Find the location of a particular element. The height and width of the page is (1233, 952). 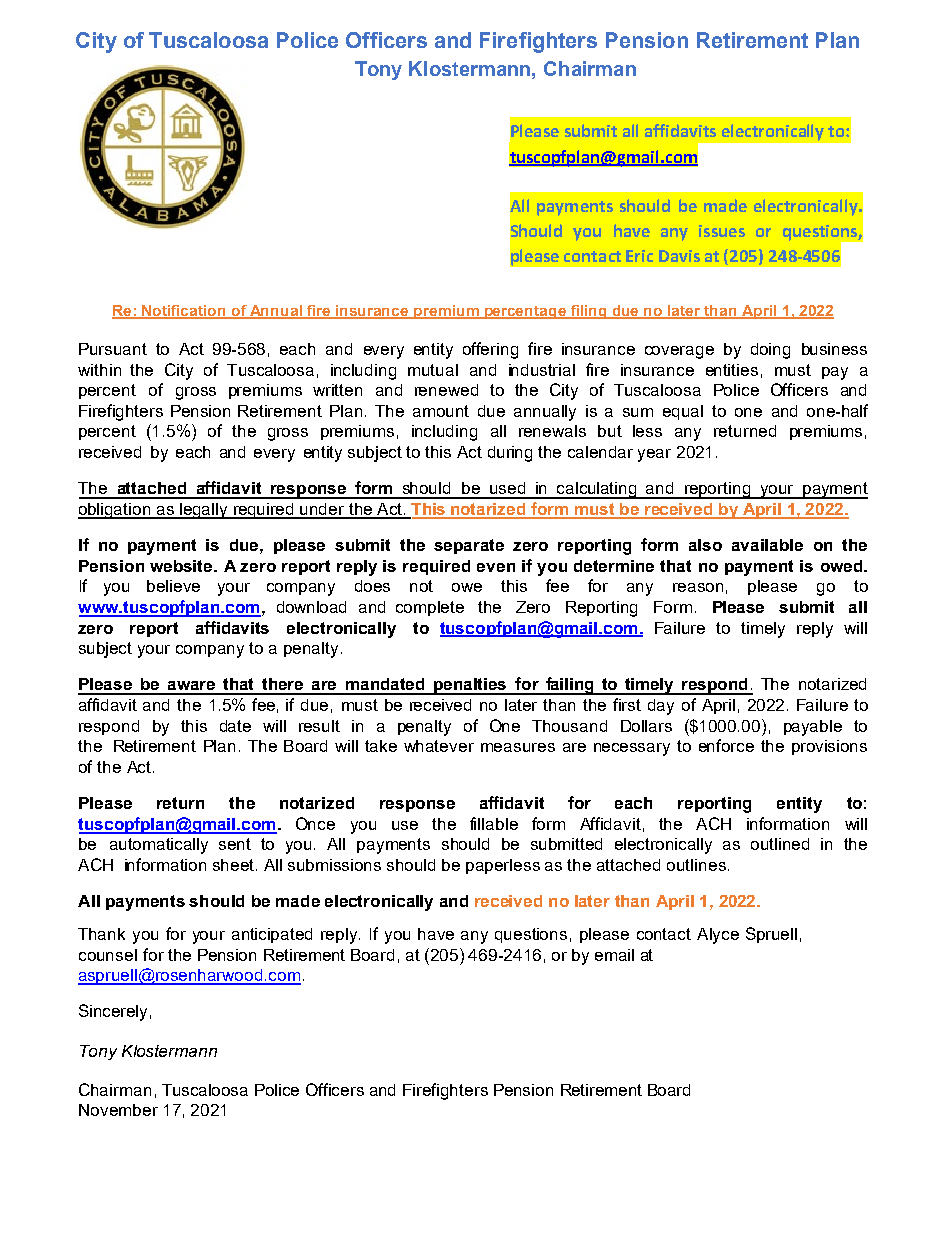

fillable is located at coordinates (494, 823).
